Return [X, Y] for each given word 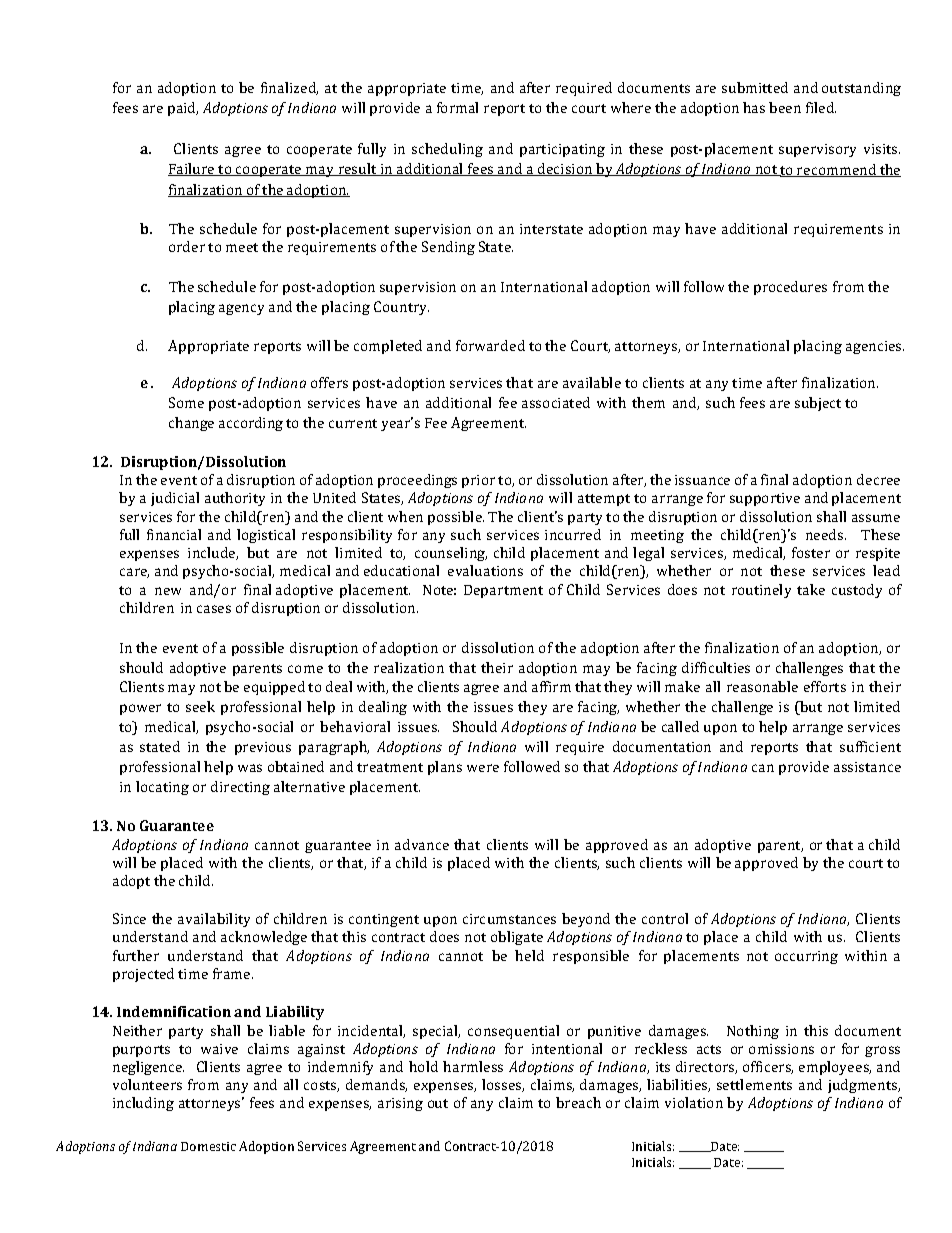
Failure [192, 169]
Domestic [208, 1146]
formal [457, 107]
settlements [754, 1084]
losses [502, 1085]
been [785, 107]
